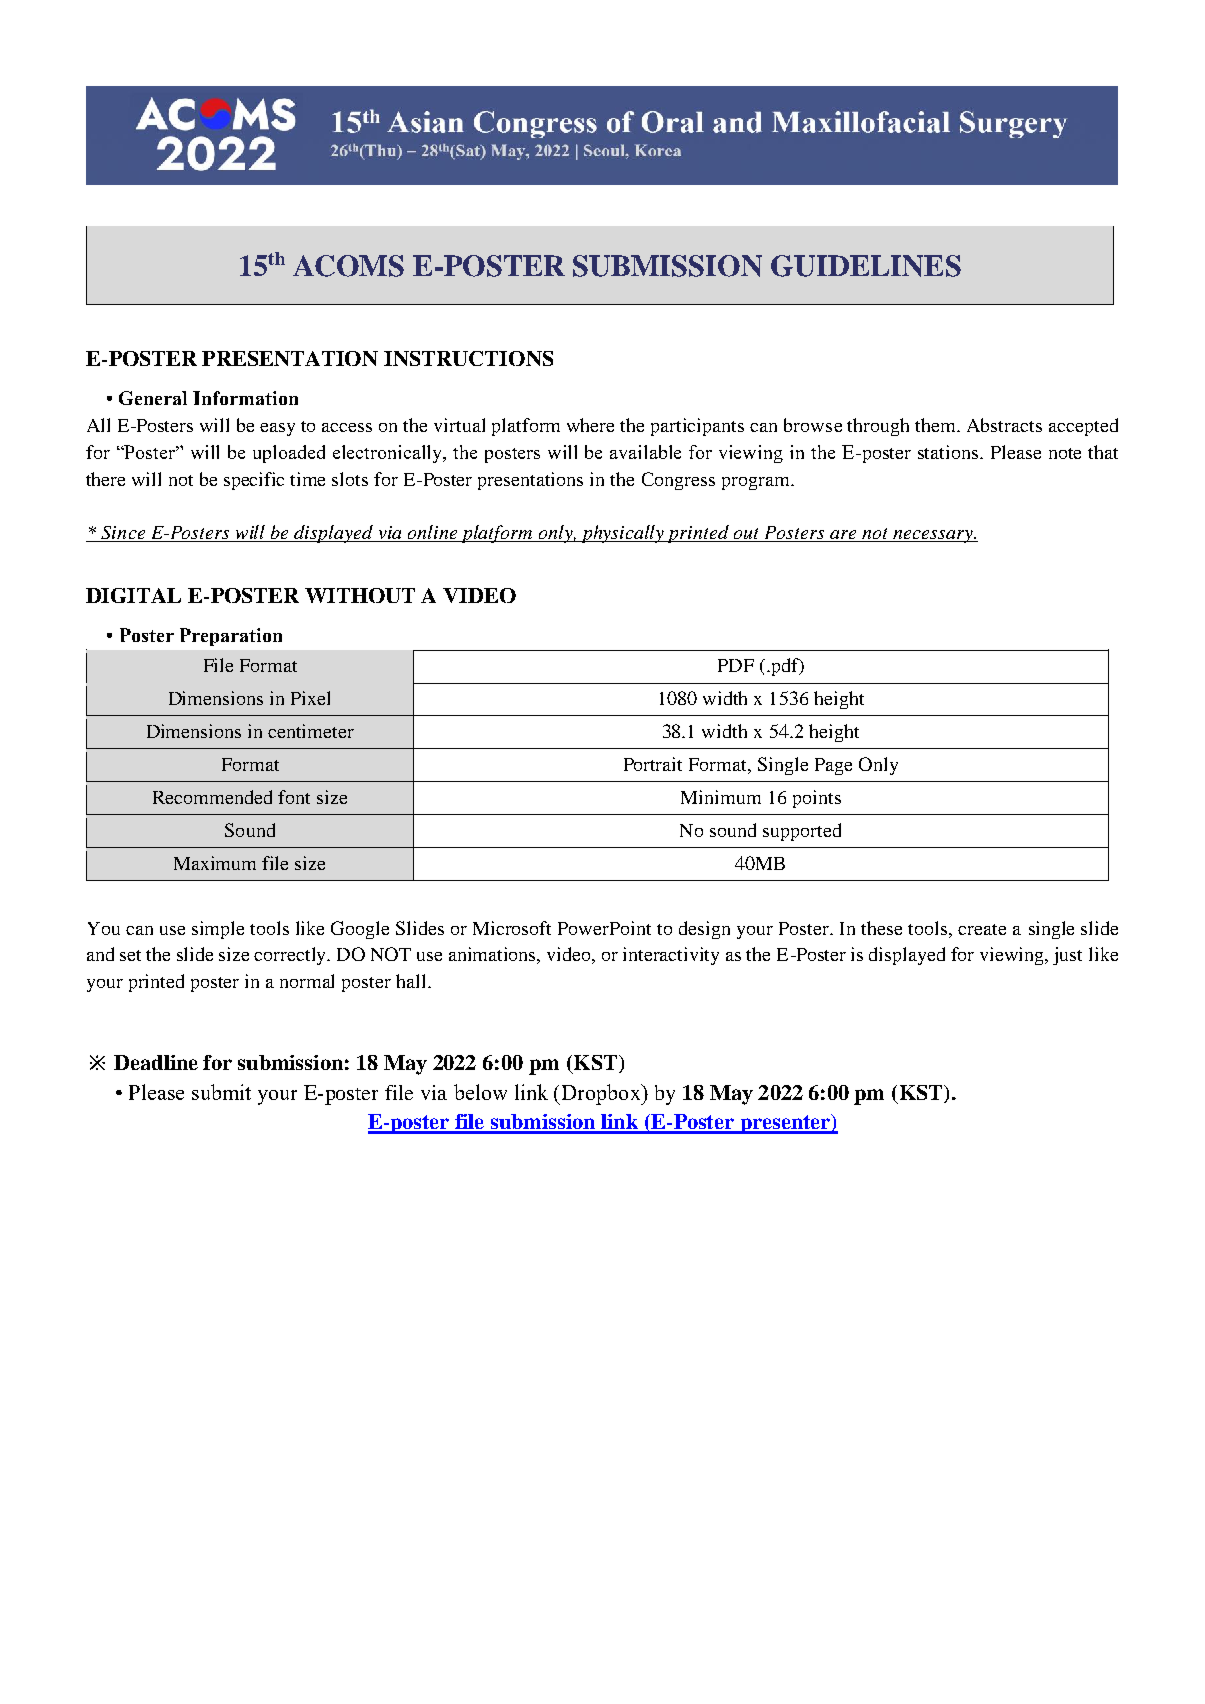  Describe the element at coordinates (949, 452) in the image. I see `stations` at that location.
